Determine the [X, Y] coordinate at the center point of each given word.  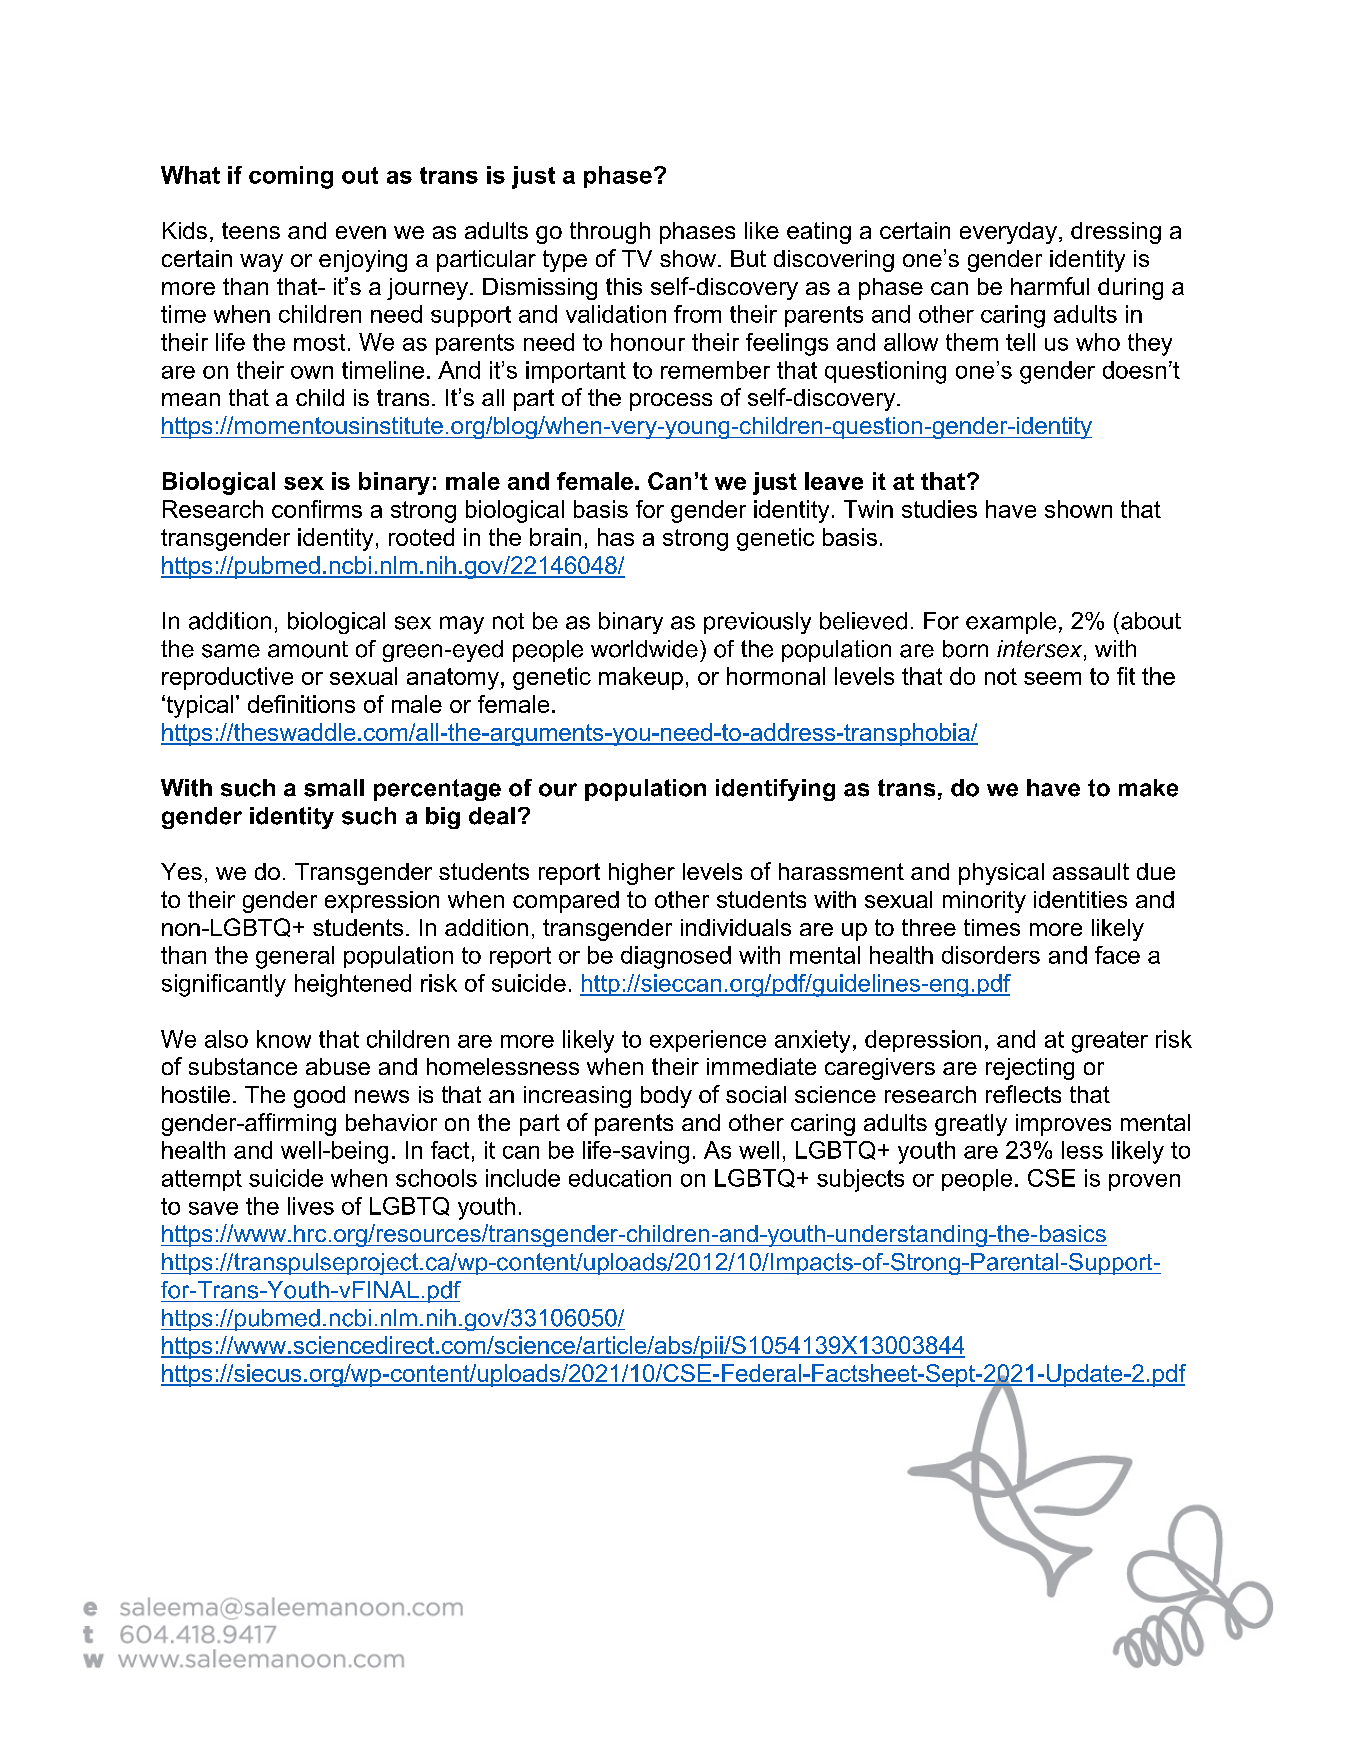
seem [1052, 678]
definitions [301, 704]
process [671, 402]
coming [291, 177]
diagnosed [676, 957]
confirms [317, 509]
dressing [1116, 233]
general [295, 957]
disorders [991, 955]
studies [939, 509]
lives [311, 1206]
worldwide [644, 649]
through [610, 233]
